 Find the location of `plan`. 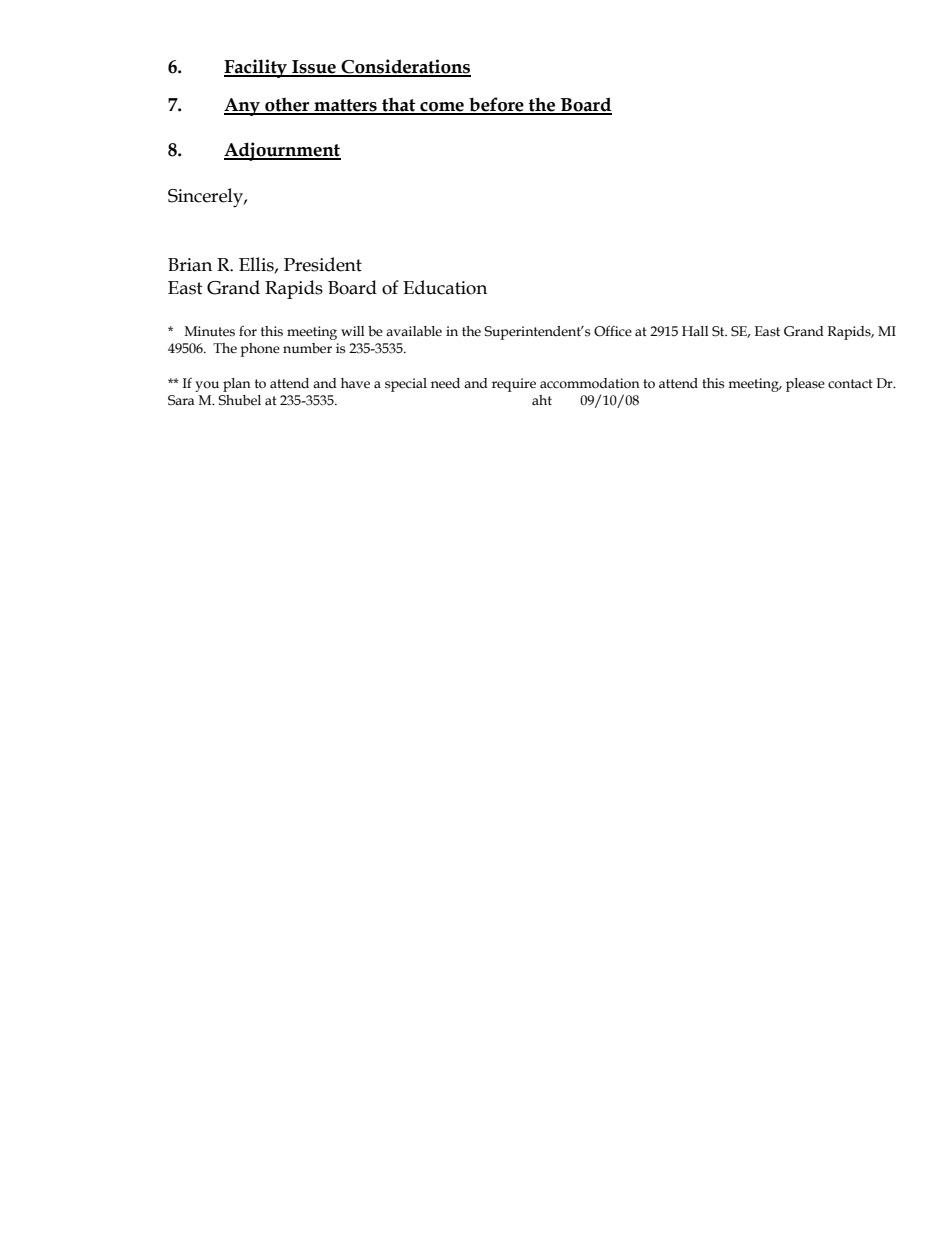

plan is located at coordinates (237, 385).
